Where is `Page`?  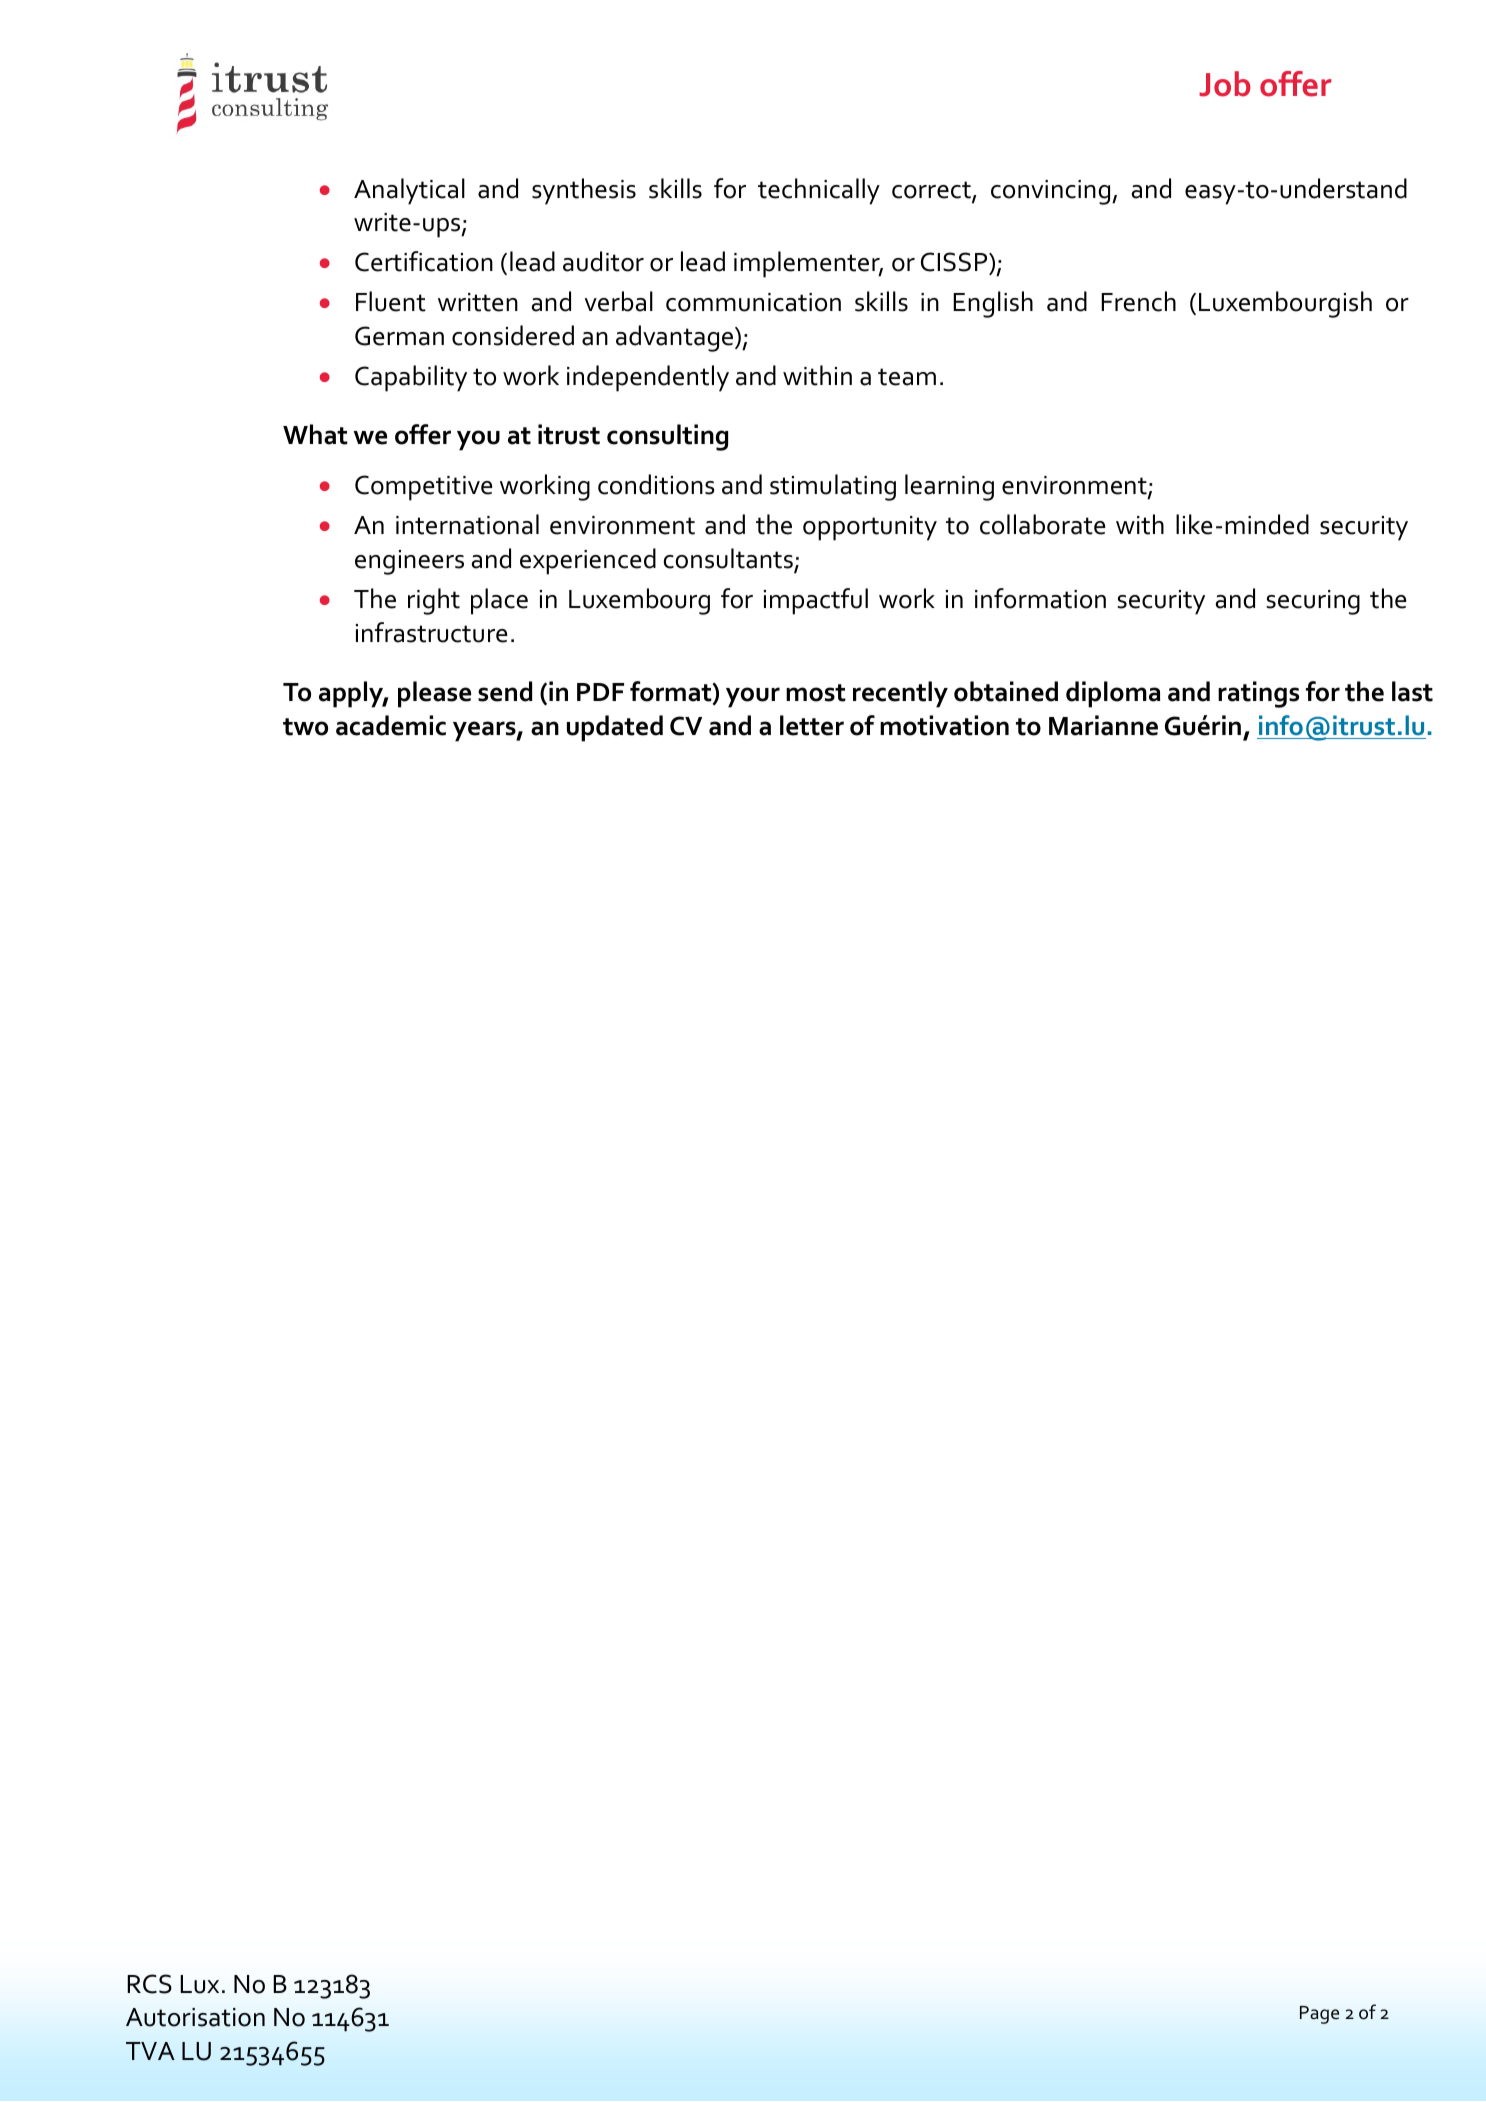
Page is located at coordinates (1319, 2015).
